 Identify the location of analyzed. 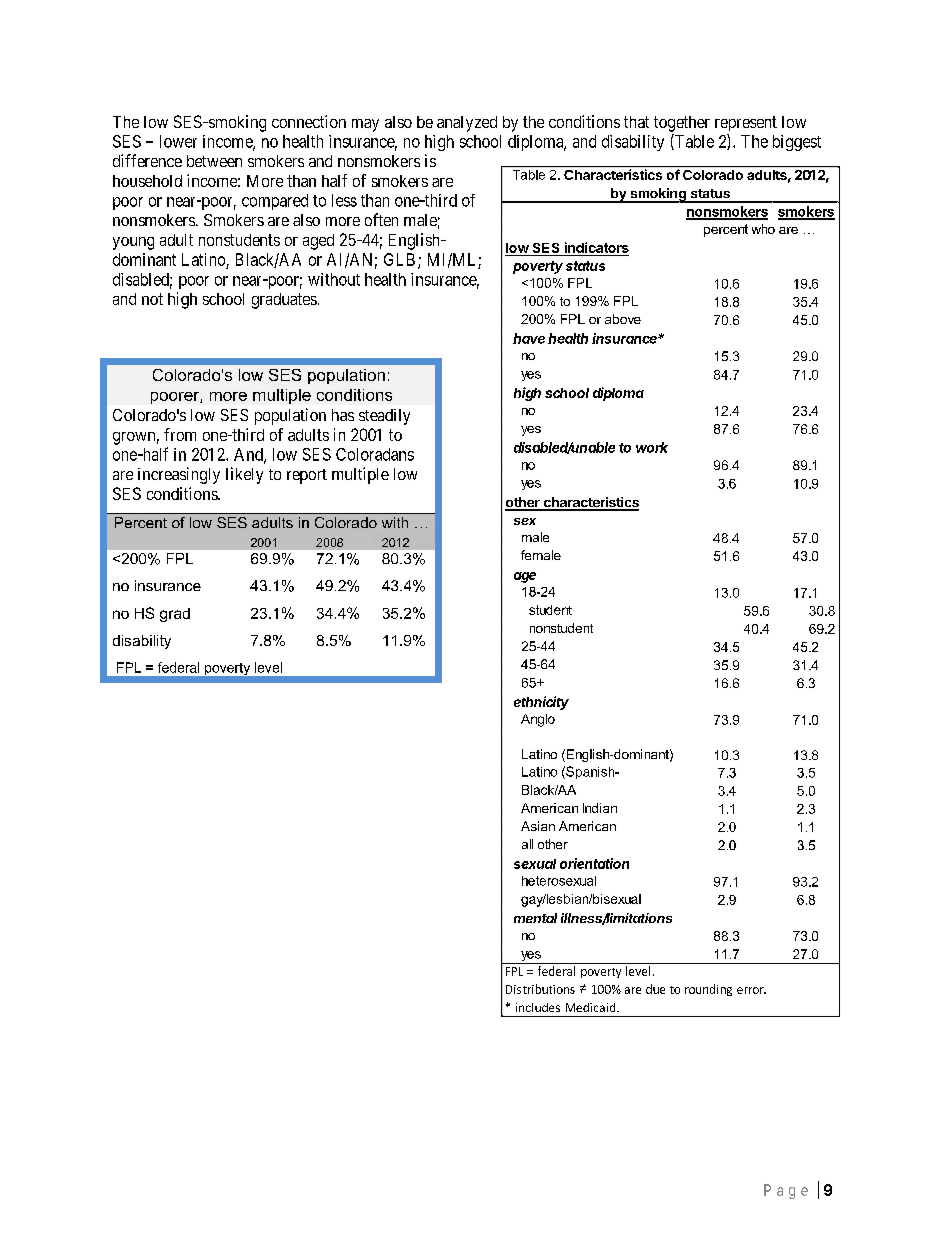
(467, 124).
